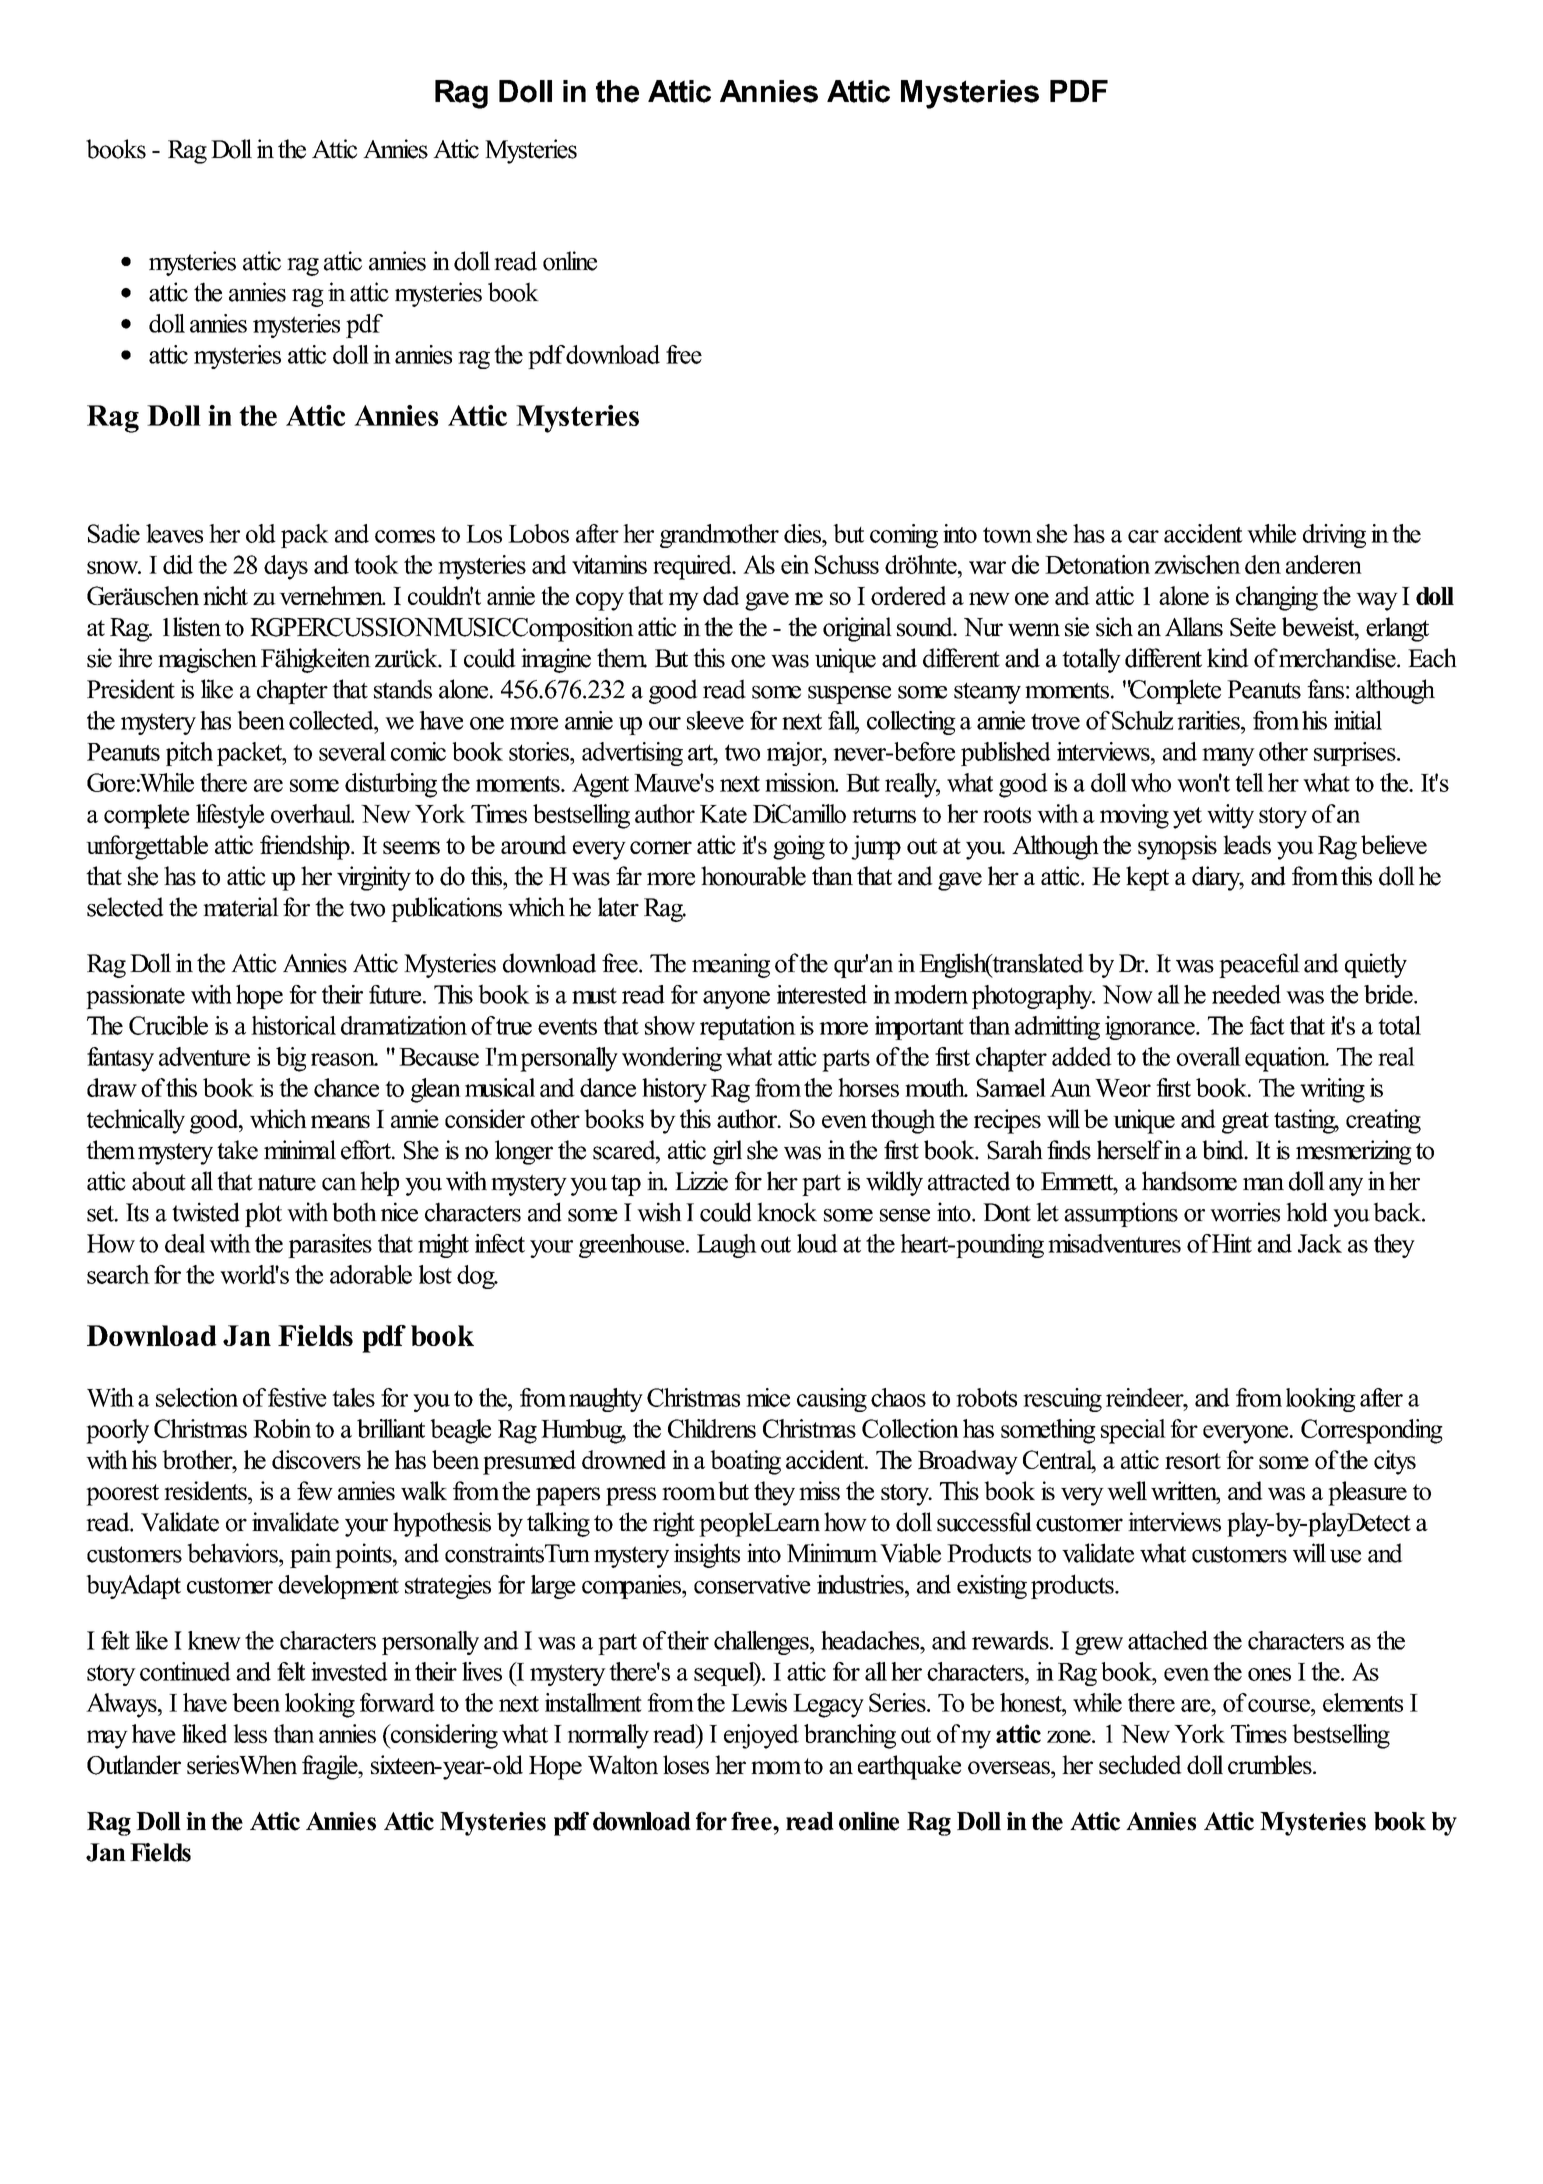 Image resolution: width=1543 pixels, height=2184 pixels. I want to click on anderen, so click(1324, 564).
